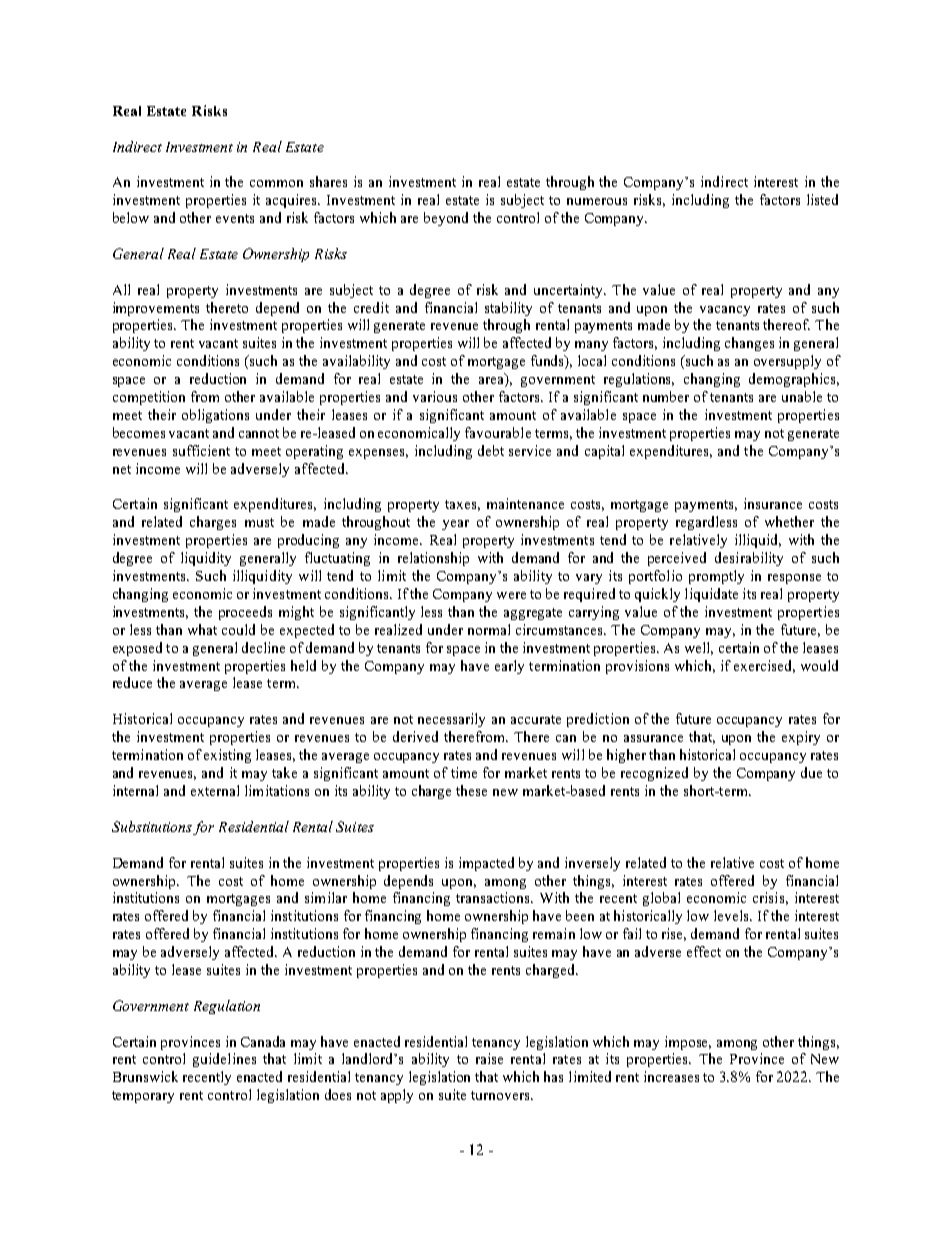  What do you see at coordinates (202, 629) in the screenshot?
I see `what` at bounding box center [202, 629].
